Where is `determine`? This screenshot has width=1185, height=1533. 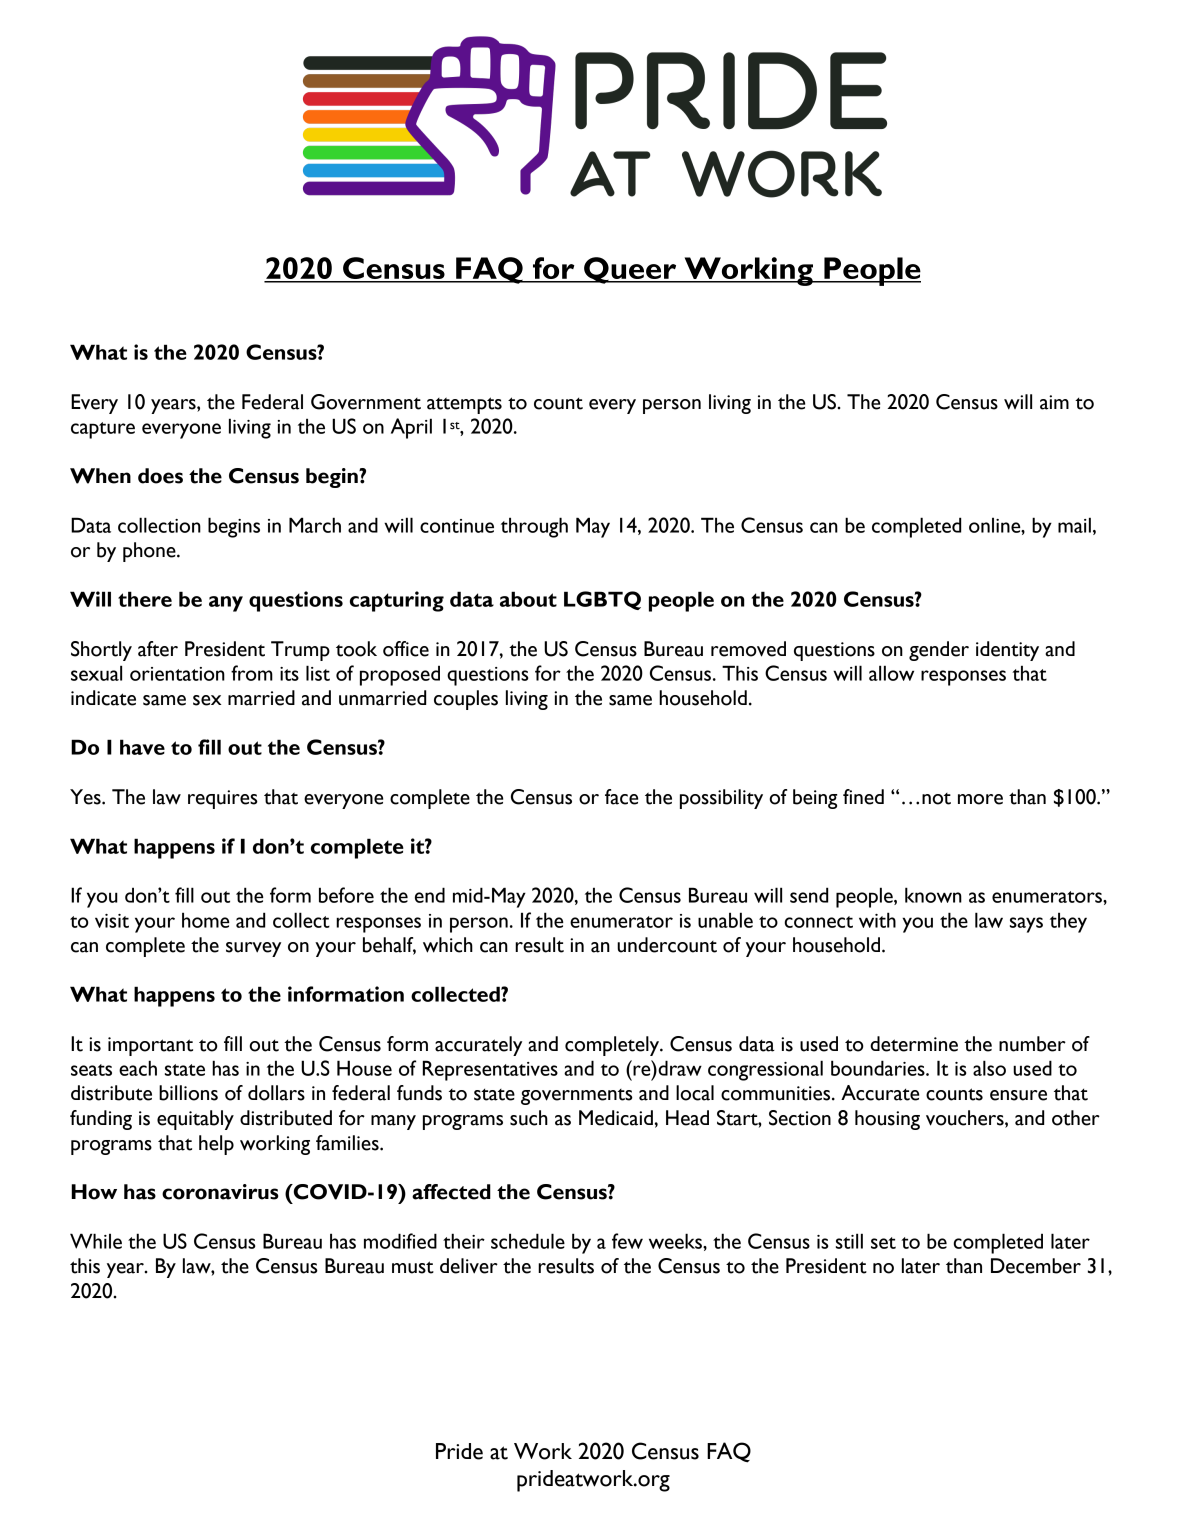
determine is located at coordinates (914, 1044).
